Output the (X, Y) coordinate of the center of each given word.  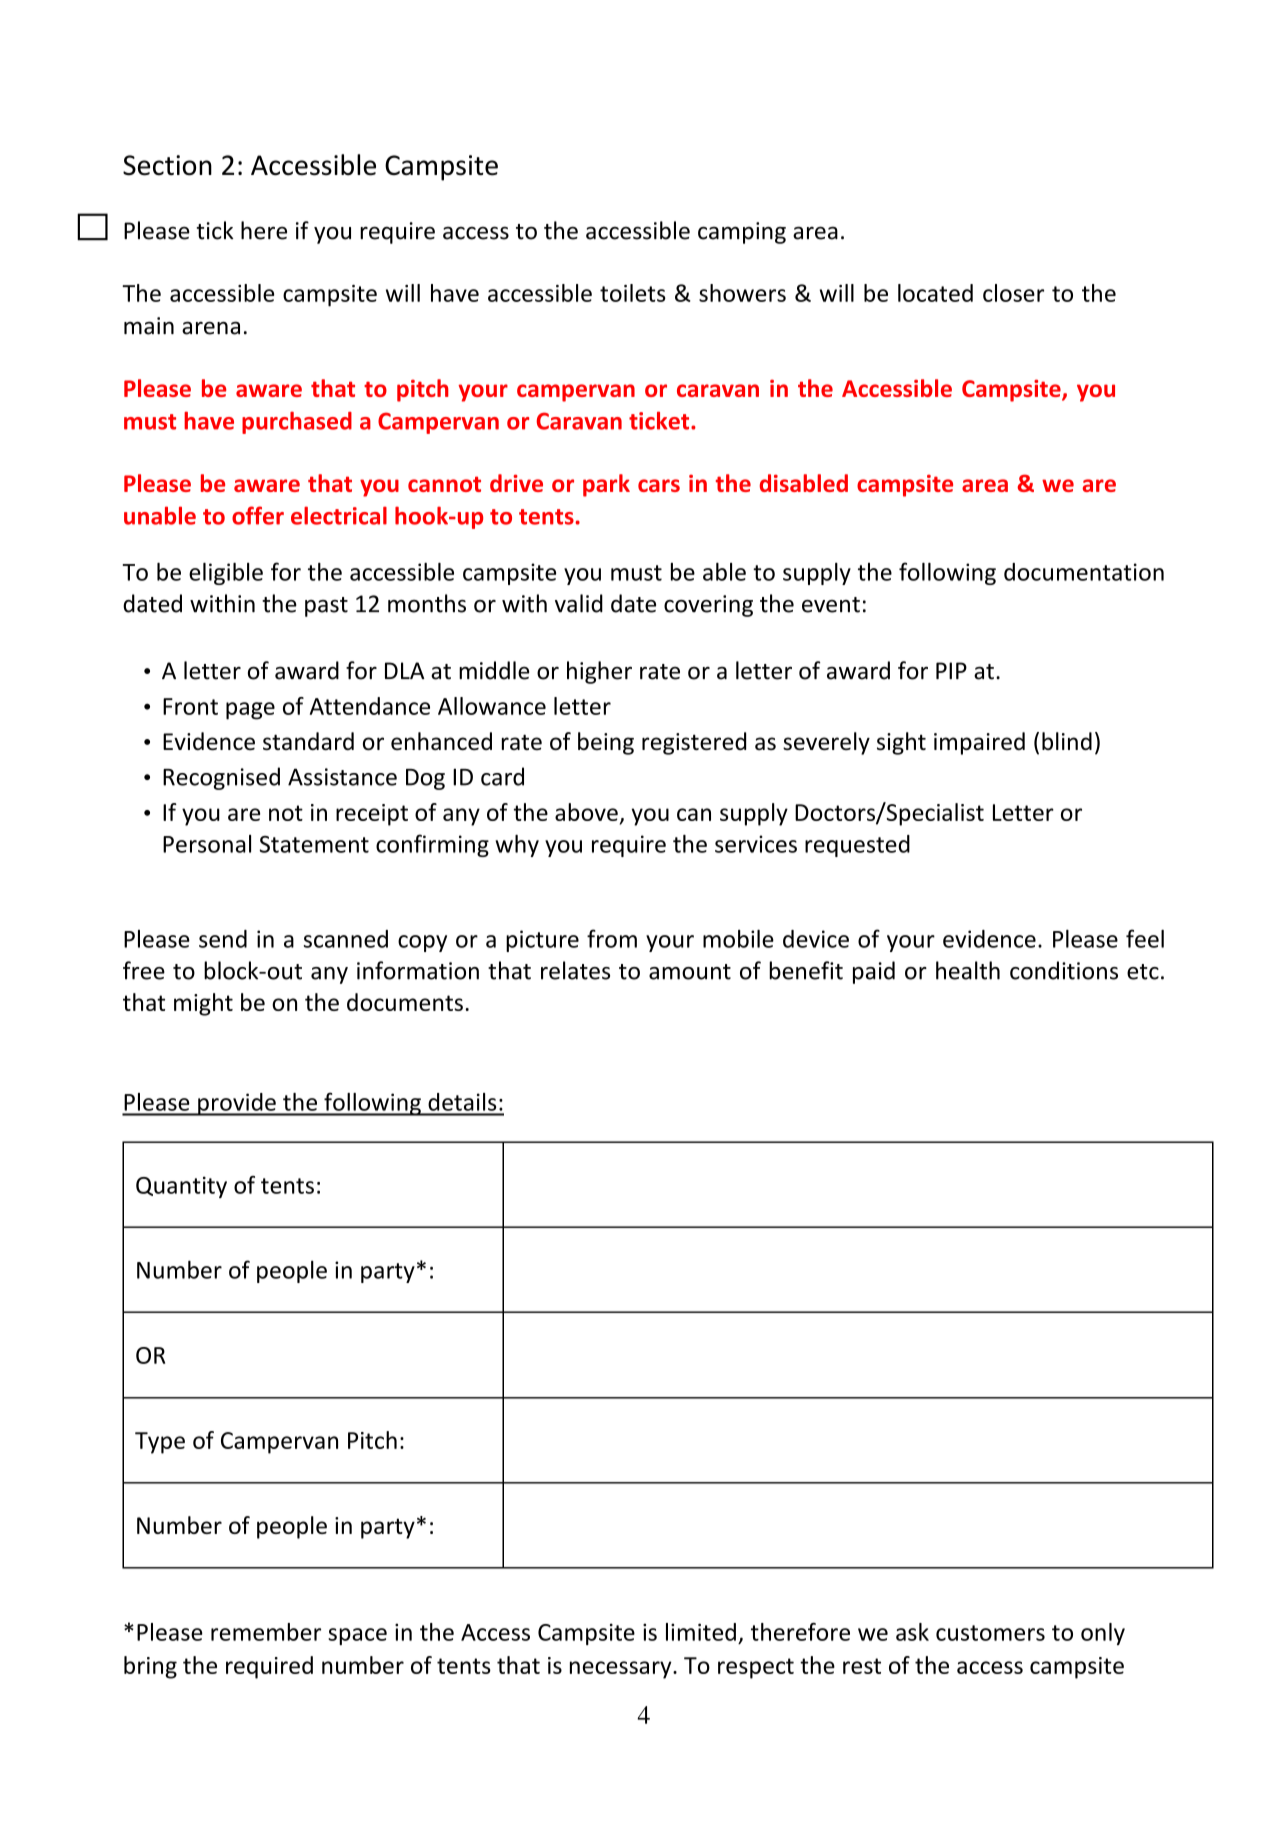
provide (237, 1104)
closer (1013, 293)
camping (742, 233)
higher (599, 672)
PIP (951, 670)
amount (690, 972)
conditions (1064, 970)
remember (266, 1632)
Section (167, 165)
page (250, 711)
